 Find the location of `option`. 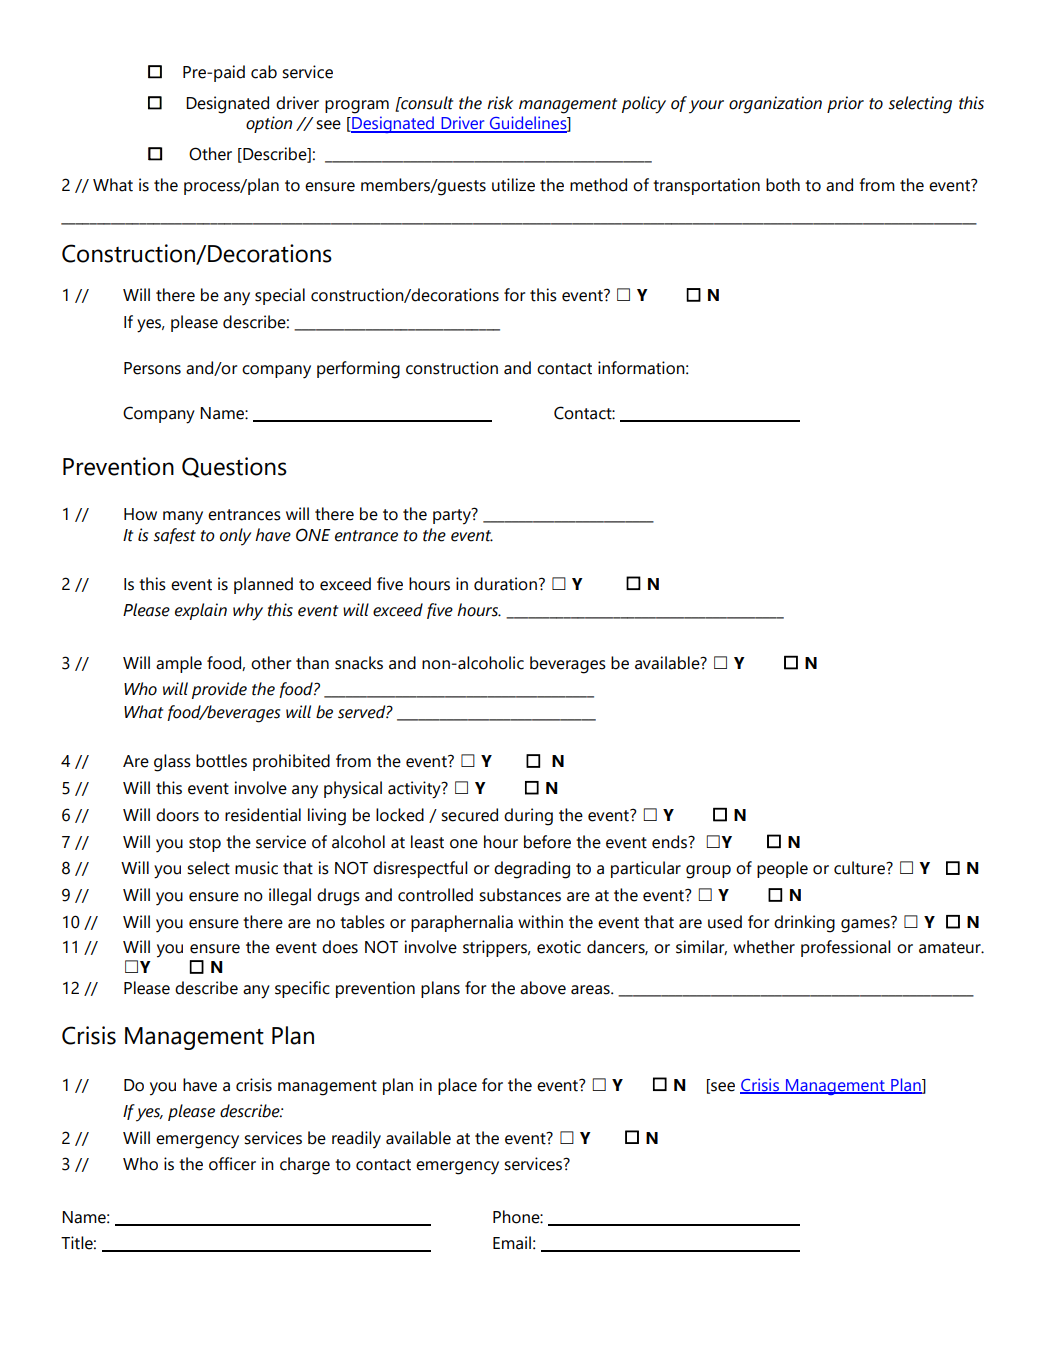

option is located at coordinates (269, 124).
